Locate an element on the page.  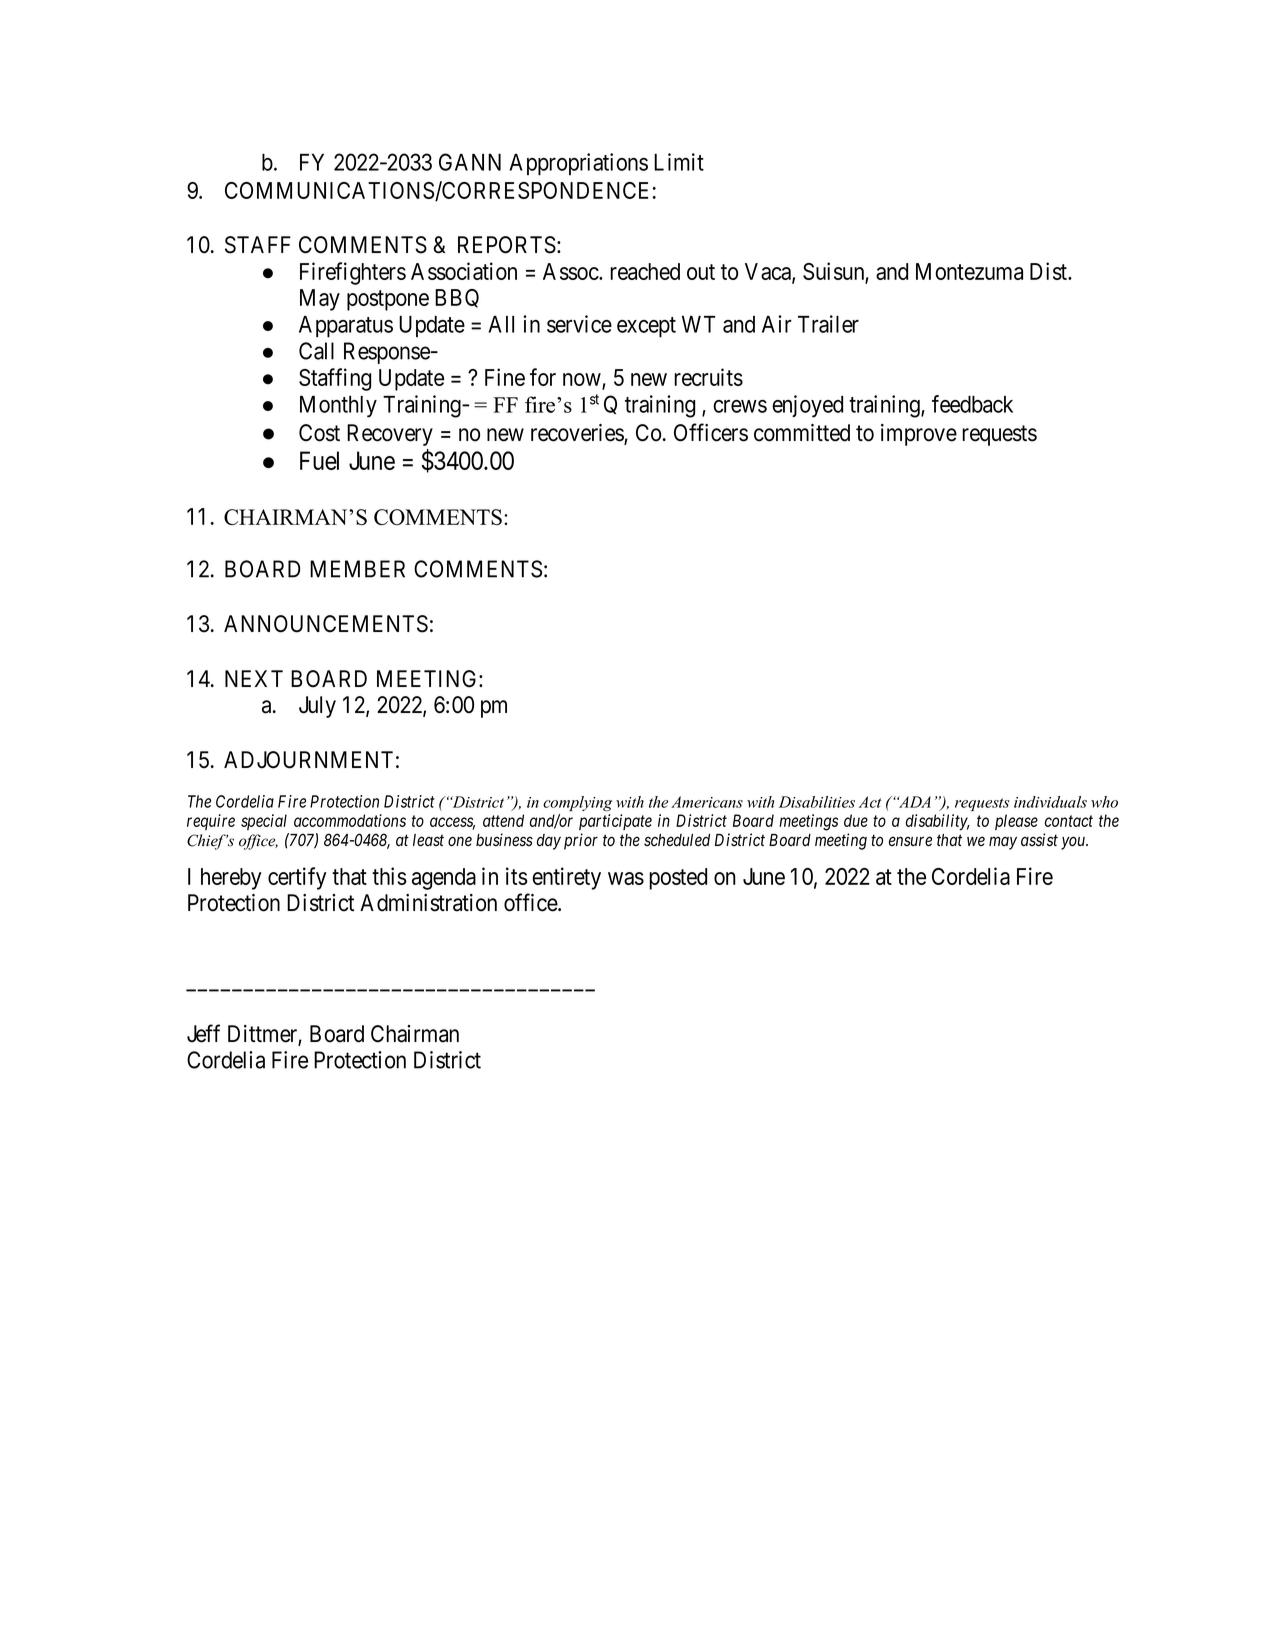
posted is located at coordinates (678, 879).
